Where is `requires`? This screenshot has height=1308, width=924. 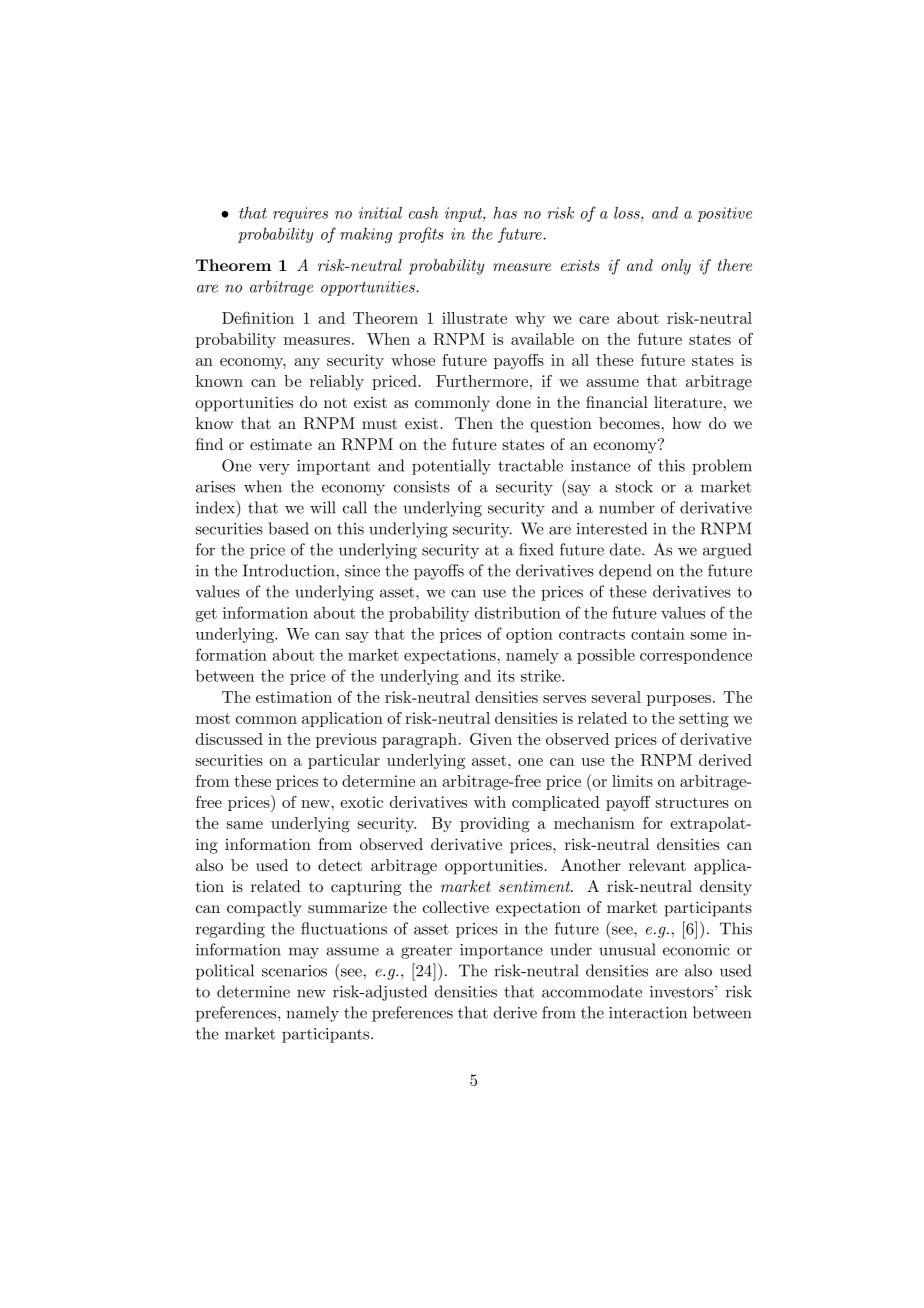 requires is located at coordinates (300, 214).
